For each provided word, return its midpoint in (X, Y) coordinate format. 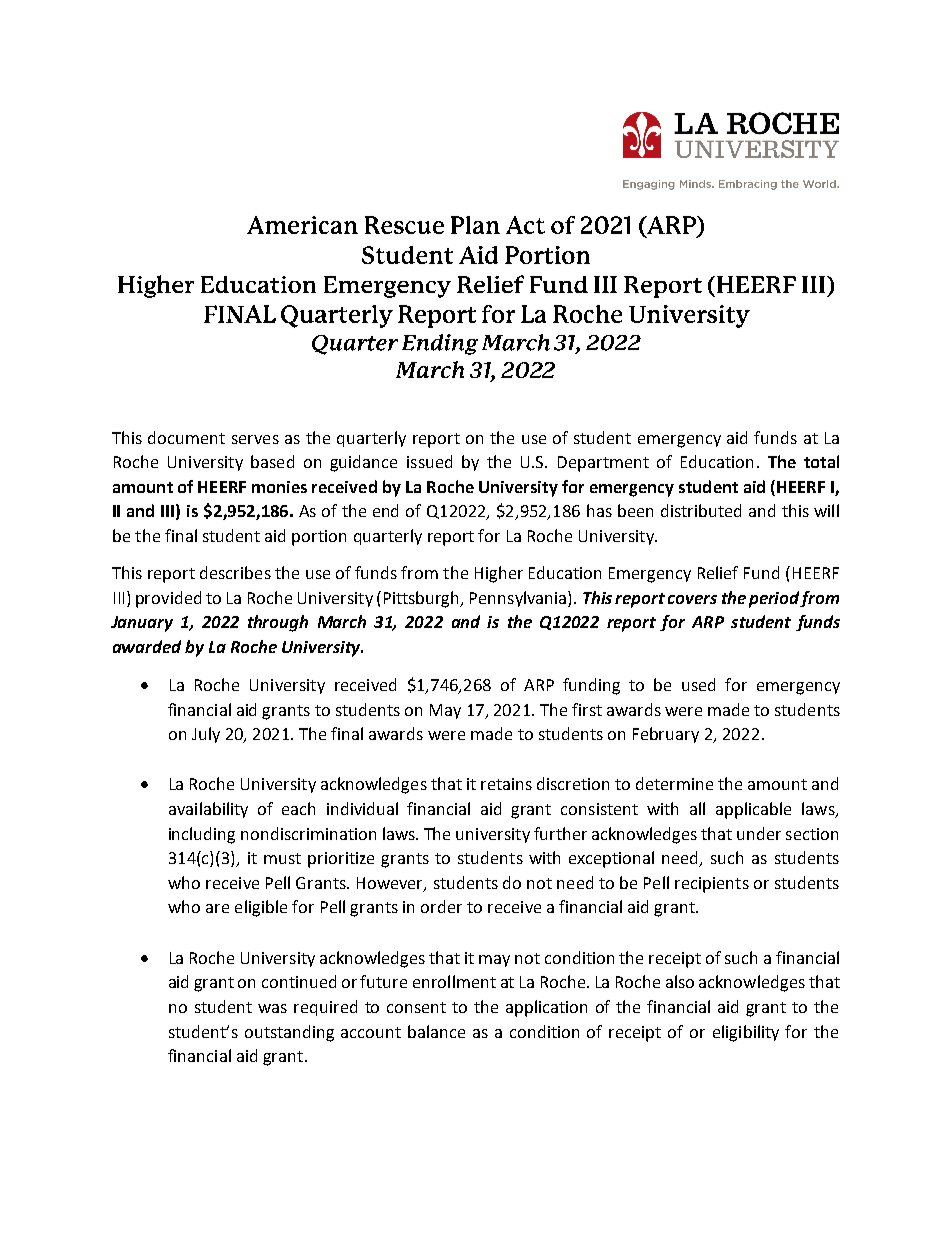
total (821, 461)
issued (429, 461)
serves (255, 439)
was (272, 1008)
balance (436, 1031)
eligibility (746, 1033)
